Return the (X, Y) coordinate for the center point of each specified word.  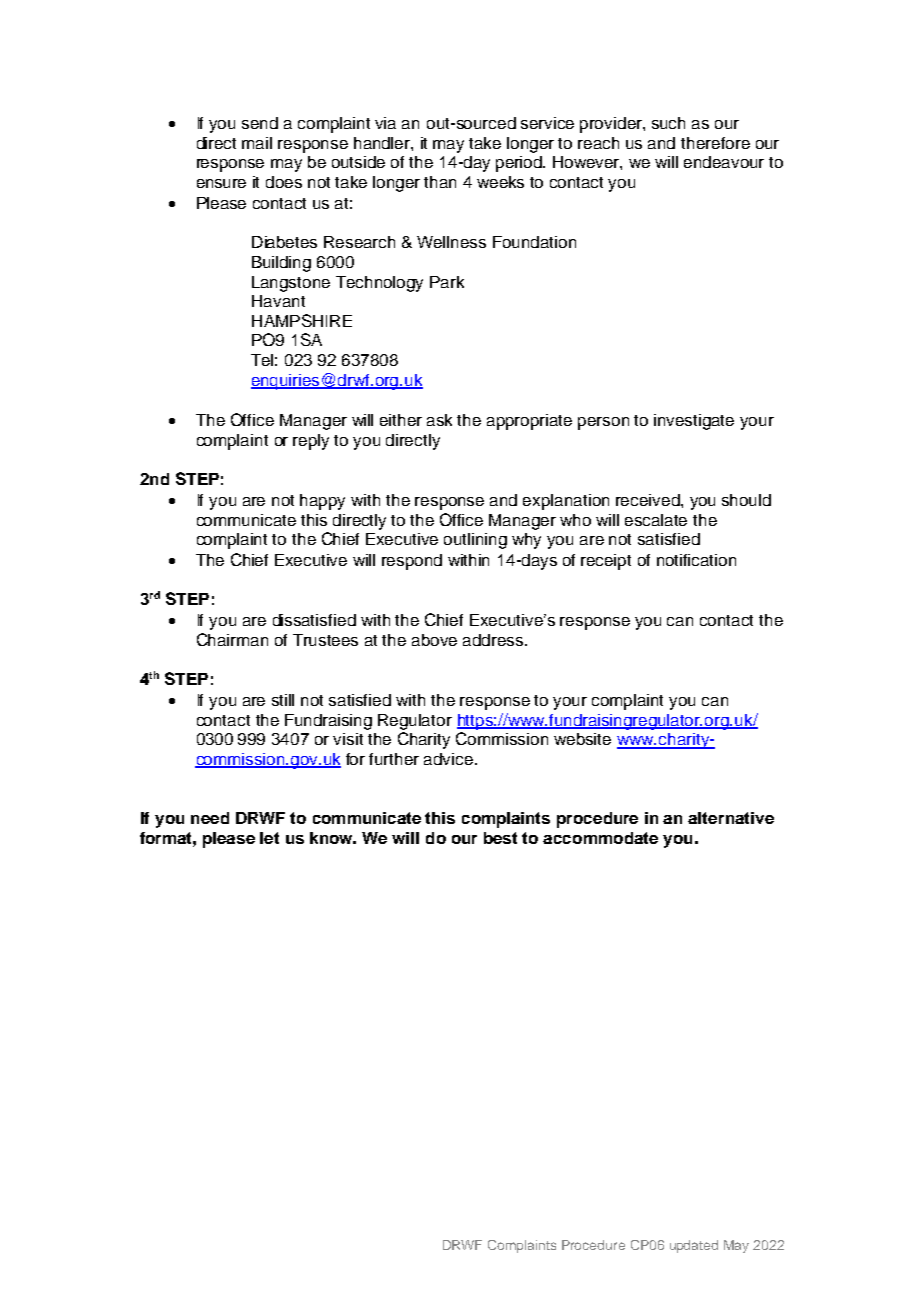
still (283, 700)
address (494, 640)
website (582, 739)
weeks (500, 182)
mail (257, 143)
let (269, 838)
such (668, 123)
